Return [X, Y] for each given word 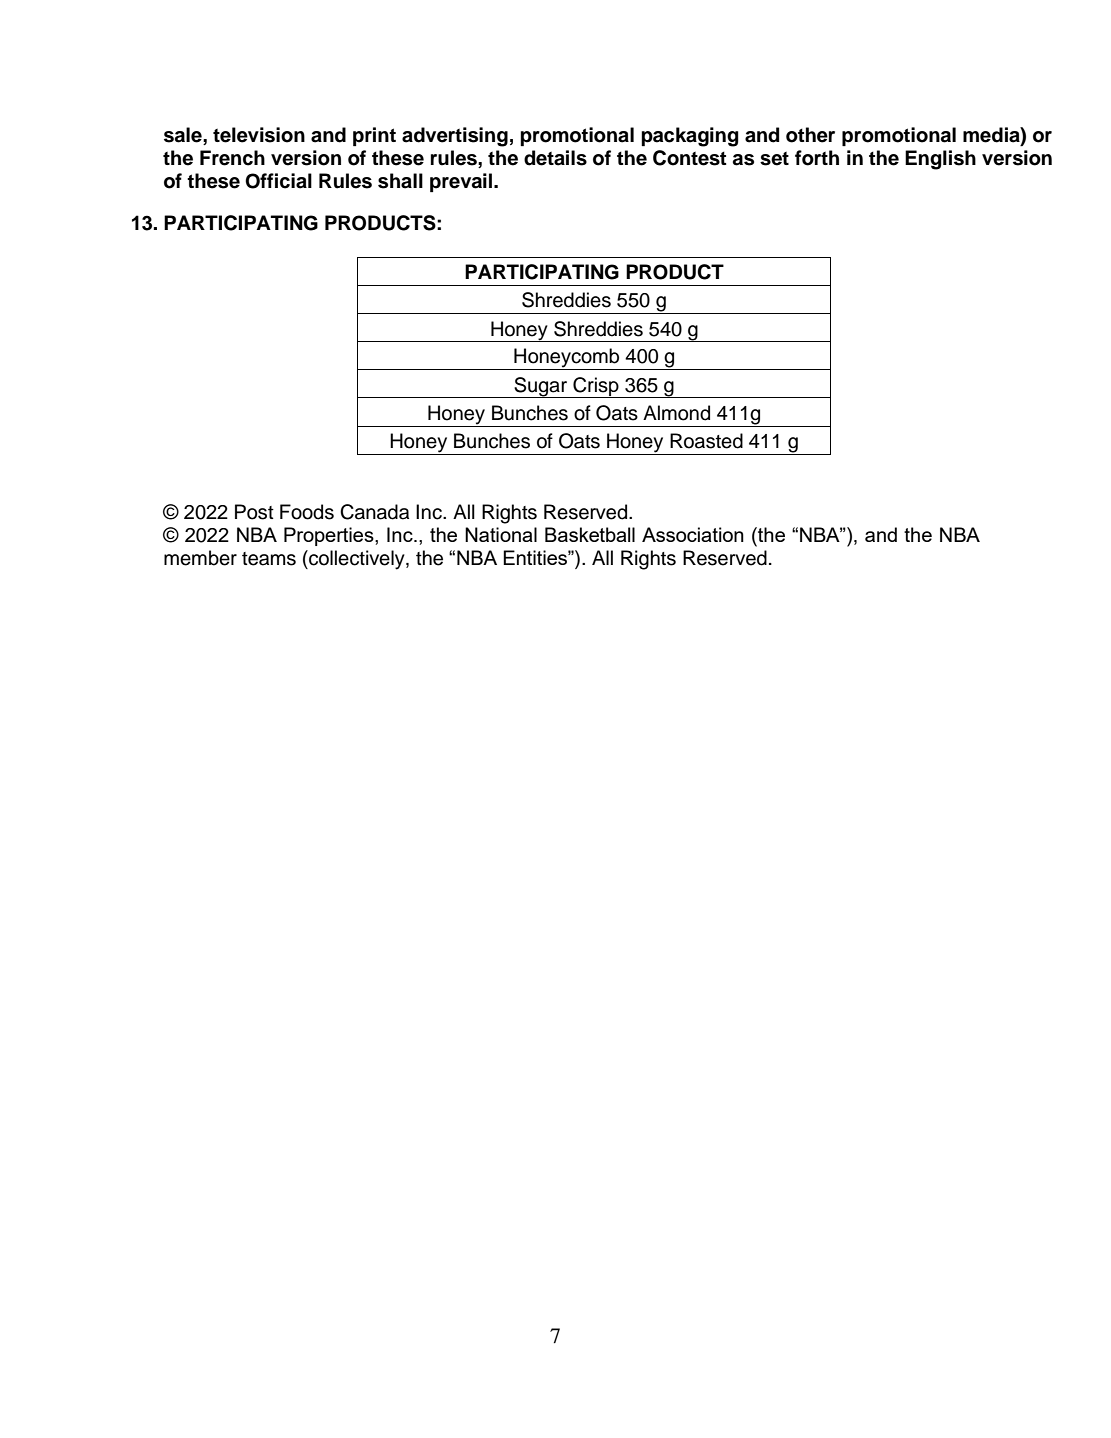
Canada [374, 512]
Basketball [590, 534]
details [555, 158]
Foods [307, 512]
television [259, 135]
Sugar [541, 387]
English [940, 160]
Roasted [706, 441]
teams [269, 559]
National [501, 534]
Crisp [596, 387]
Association [693, 534]
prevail [462, 182]
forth [817, 158]
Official [278, 181]
